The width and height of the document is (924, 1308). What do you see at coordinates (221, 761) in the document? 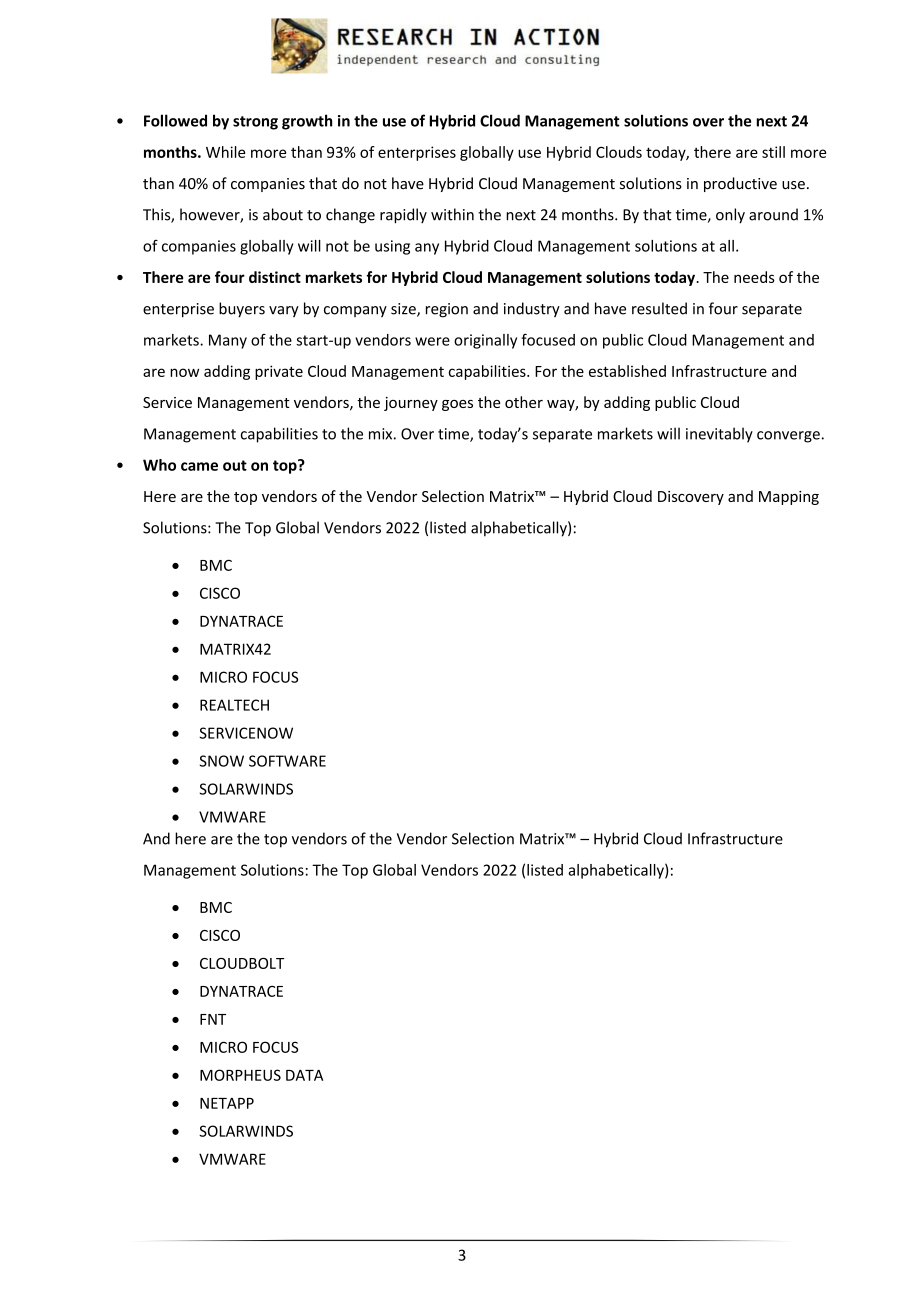
I see `SNOW` at bounding box center [221, 761].
